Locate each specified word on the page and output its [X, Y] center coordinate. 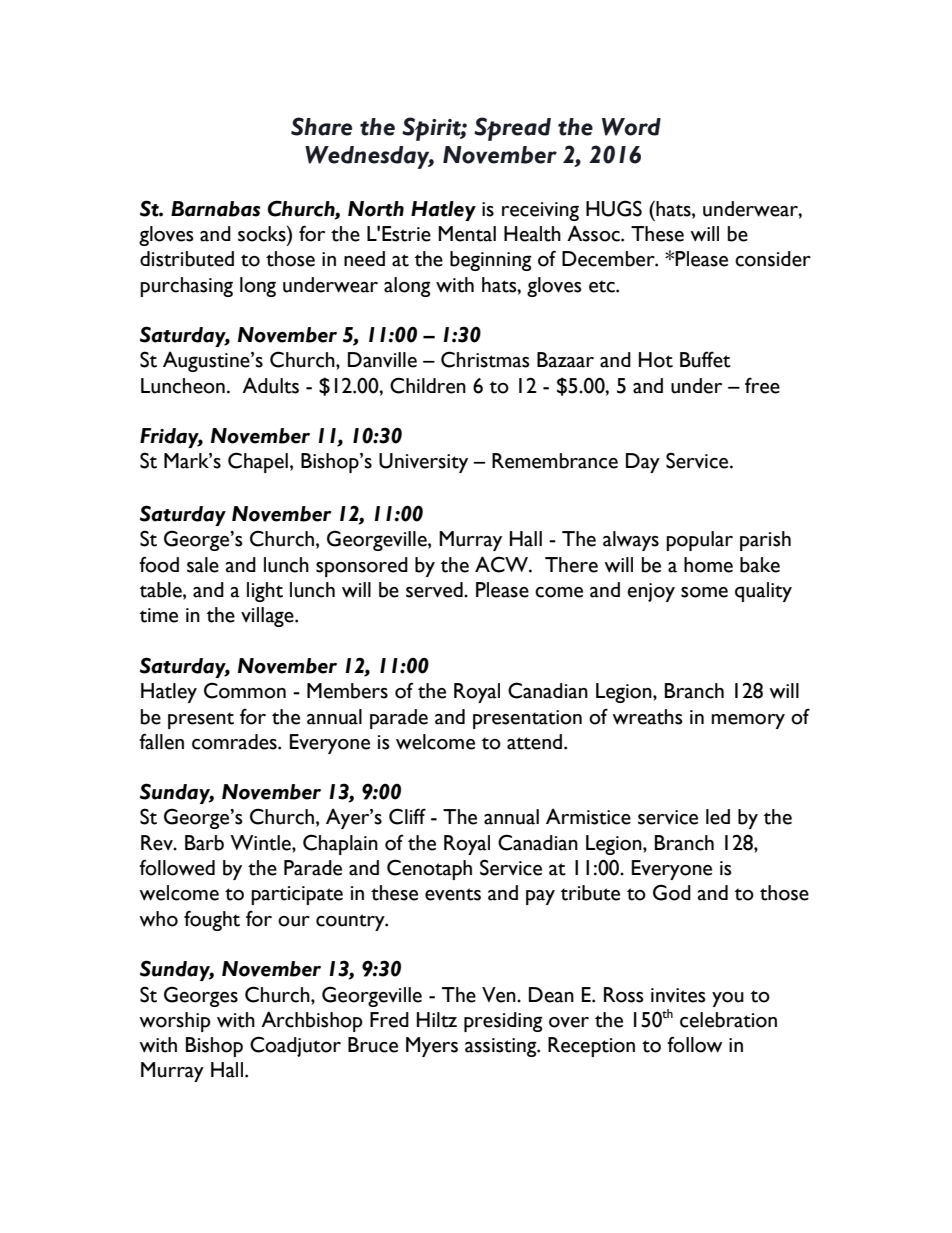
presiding [503, 1022]
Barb [204, 843]
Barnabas [215, 209]
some [704, 592]
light [265, 592]
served [435, 590]
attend [534, 742]
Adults [270, 385]
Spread [512, 129]
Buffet [705, 359]
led [718, 817]
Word [631, 127]
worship [175, 1022]
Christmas [485, 359]
